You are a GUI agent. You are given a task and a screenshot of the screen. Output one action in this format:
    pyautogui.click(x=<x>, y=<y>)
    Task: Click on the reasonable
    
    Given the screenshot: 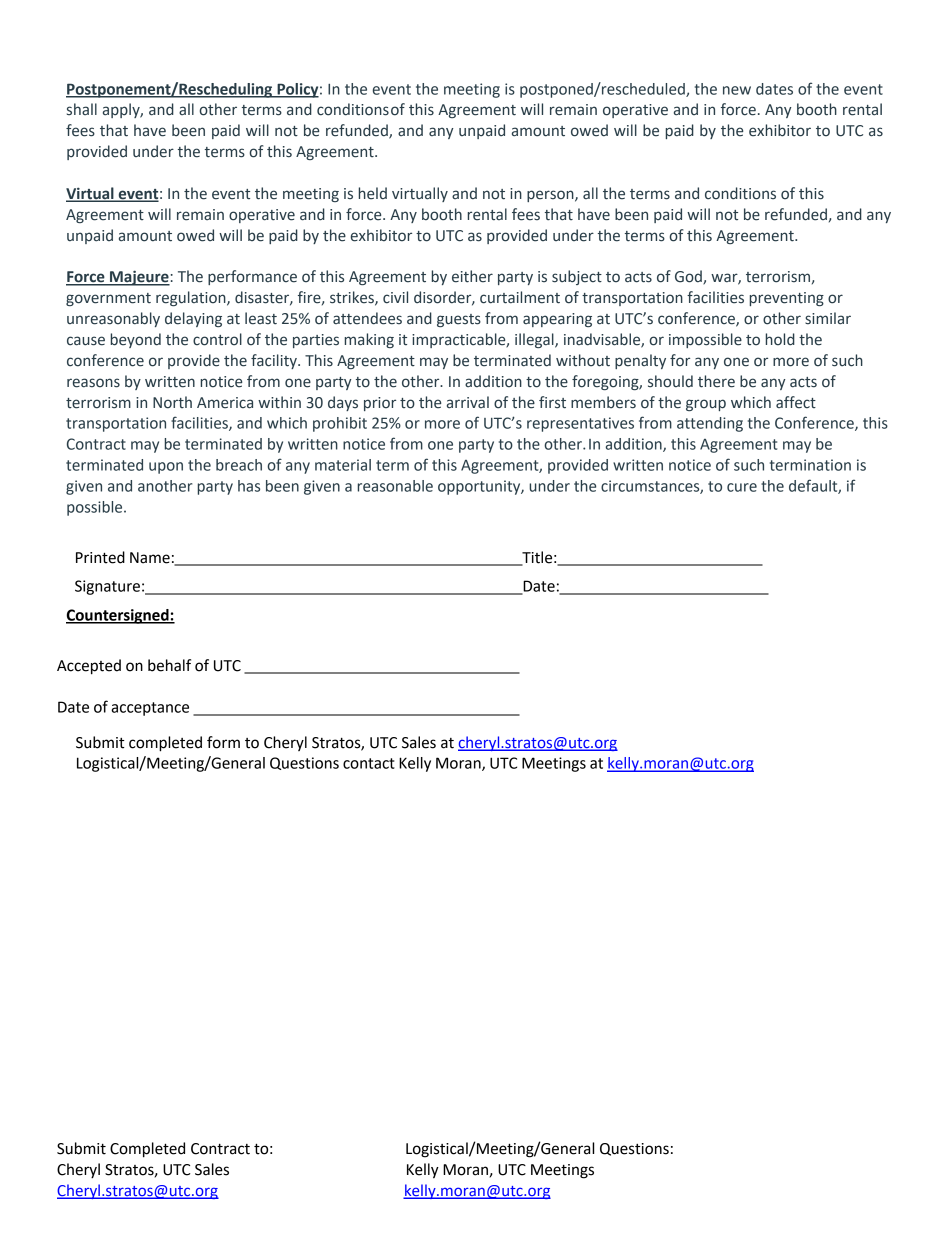 What is the action you would take?
    pyautogui.click(x=395, y=486)
